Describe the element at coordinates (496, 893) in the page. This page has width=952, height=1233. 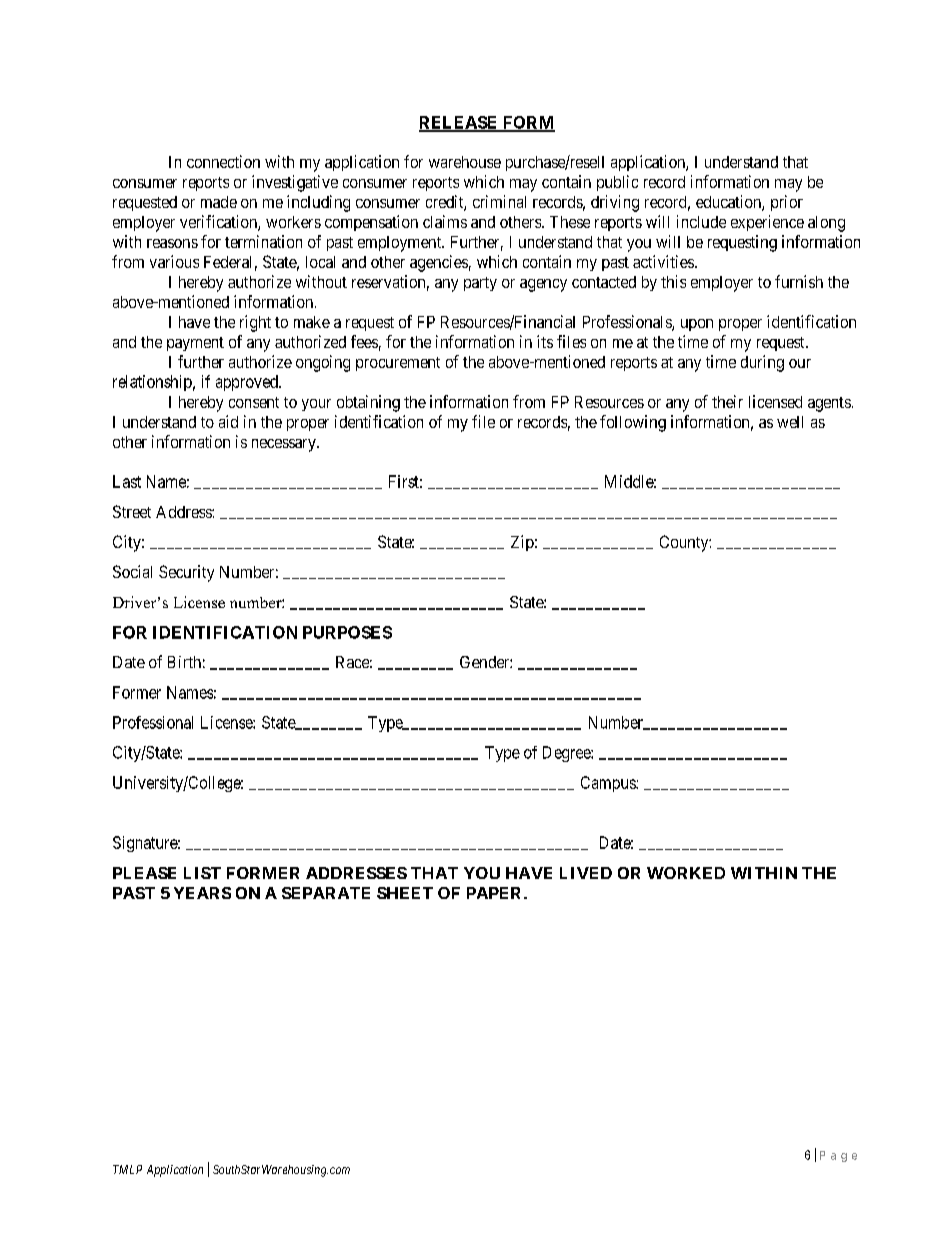
I see `PAPER` at that location.
